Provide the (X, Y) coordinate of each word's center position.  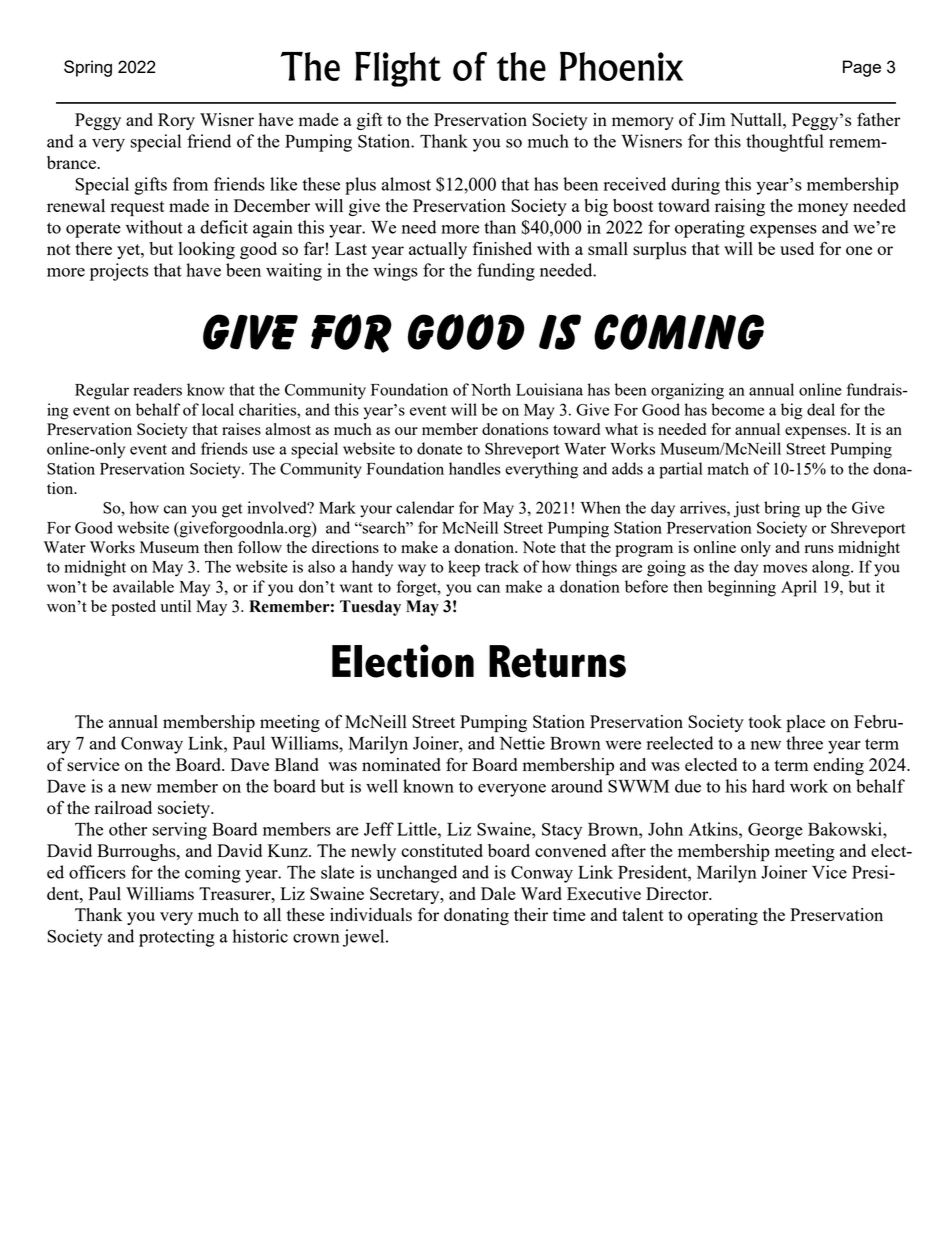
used (797, 248)
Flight (398, 69)
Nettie (522, 743)
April (799, 588)
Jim (712, 119)
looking (207, 250)
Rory (176, 121)
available (143, 586)
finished (502, 248)
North (491, 389)
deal (821, 409)
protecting (177, 938)
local (218, 409)
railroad (123, 807)
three (804, 743)
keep (464, 568)
